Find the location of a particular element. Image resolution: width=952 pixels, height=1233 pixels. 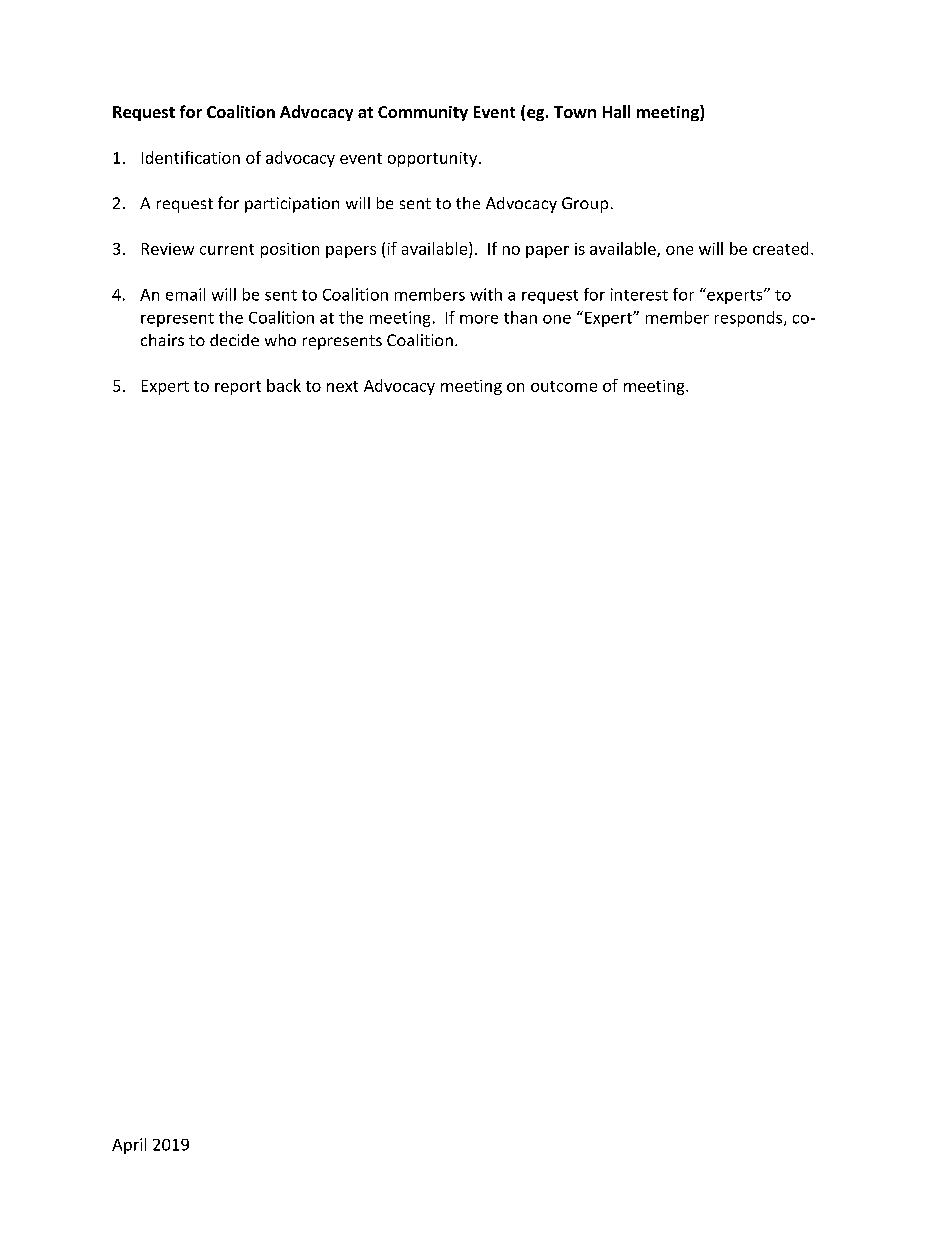

opportunity is located at coordinates (434, 159).
